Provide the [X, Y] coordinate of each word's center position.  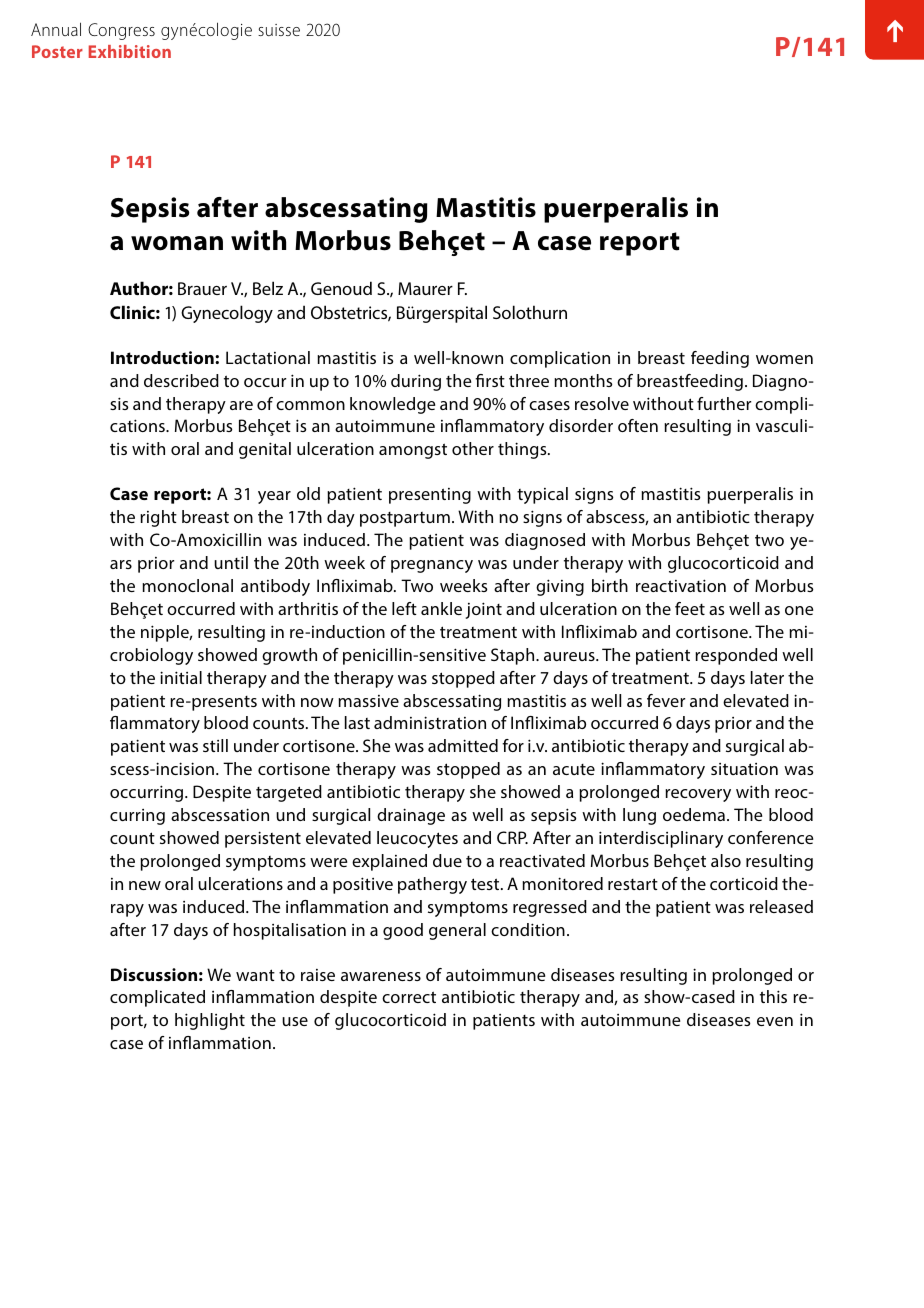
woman [177, 243]
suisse [279, 30]
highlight [210, 1021]
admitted [463, 745]
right [158, 518]
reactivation [681, 585]
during [416, 382]
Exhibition [130, 51]
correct [409, 997]
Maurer [425, 288]
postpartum [405, 519]
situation [744, 769]
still [215, 745]
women [784, 359]
